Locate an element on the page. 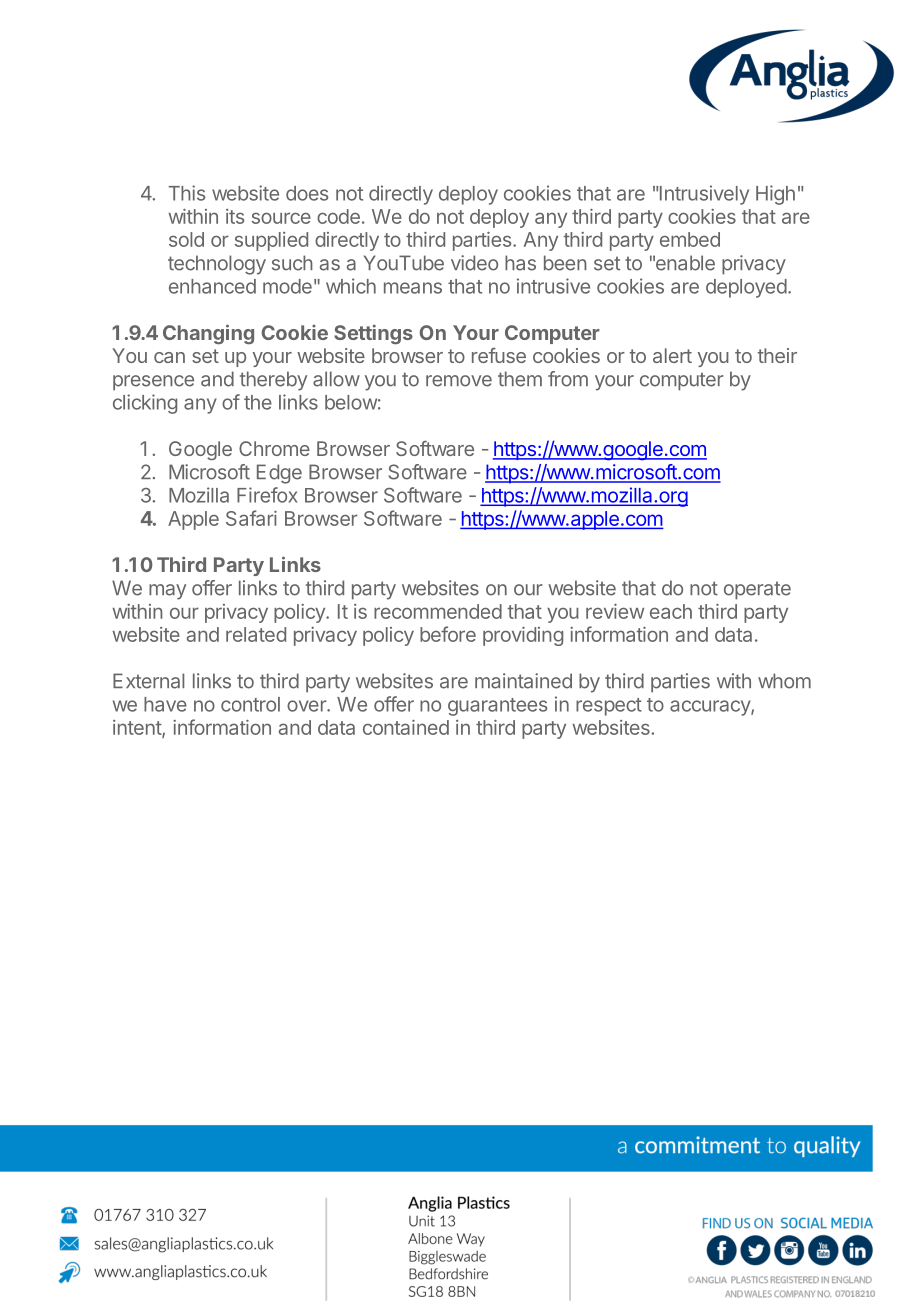 This image has height=1308, width=924. accuracy is located at coordinates (711, 708).
